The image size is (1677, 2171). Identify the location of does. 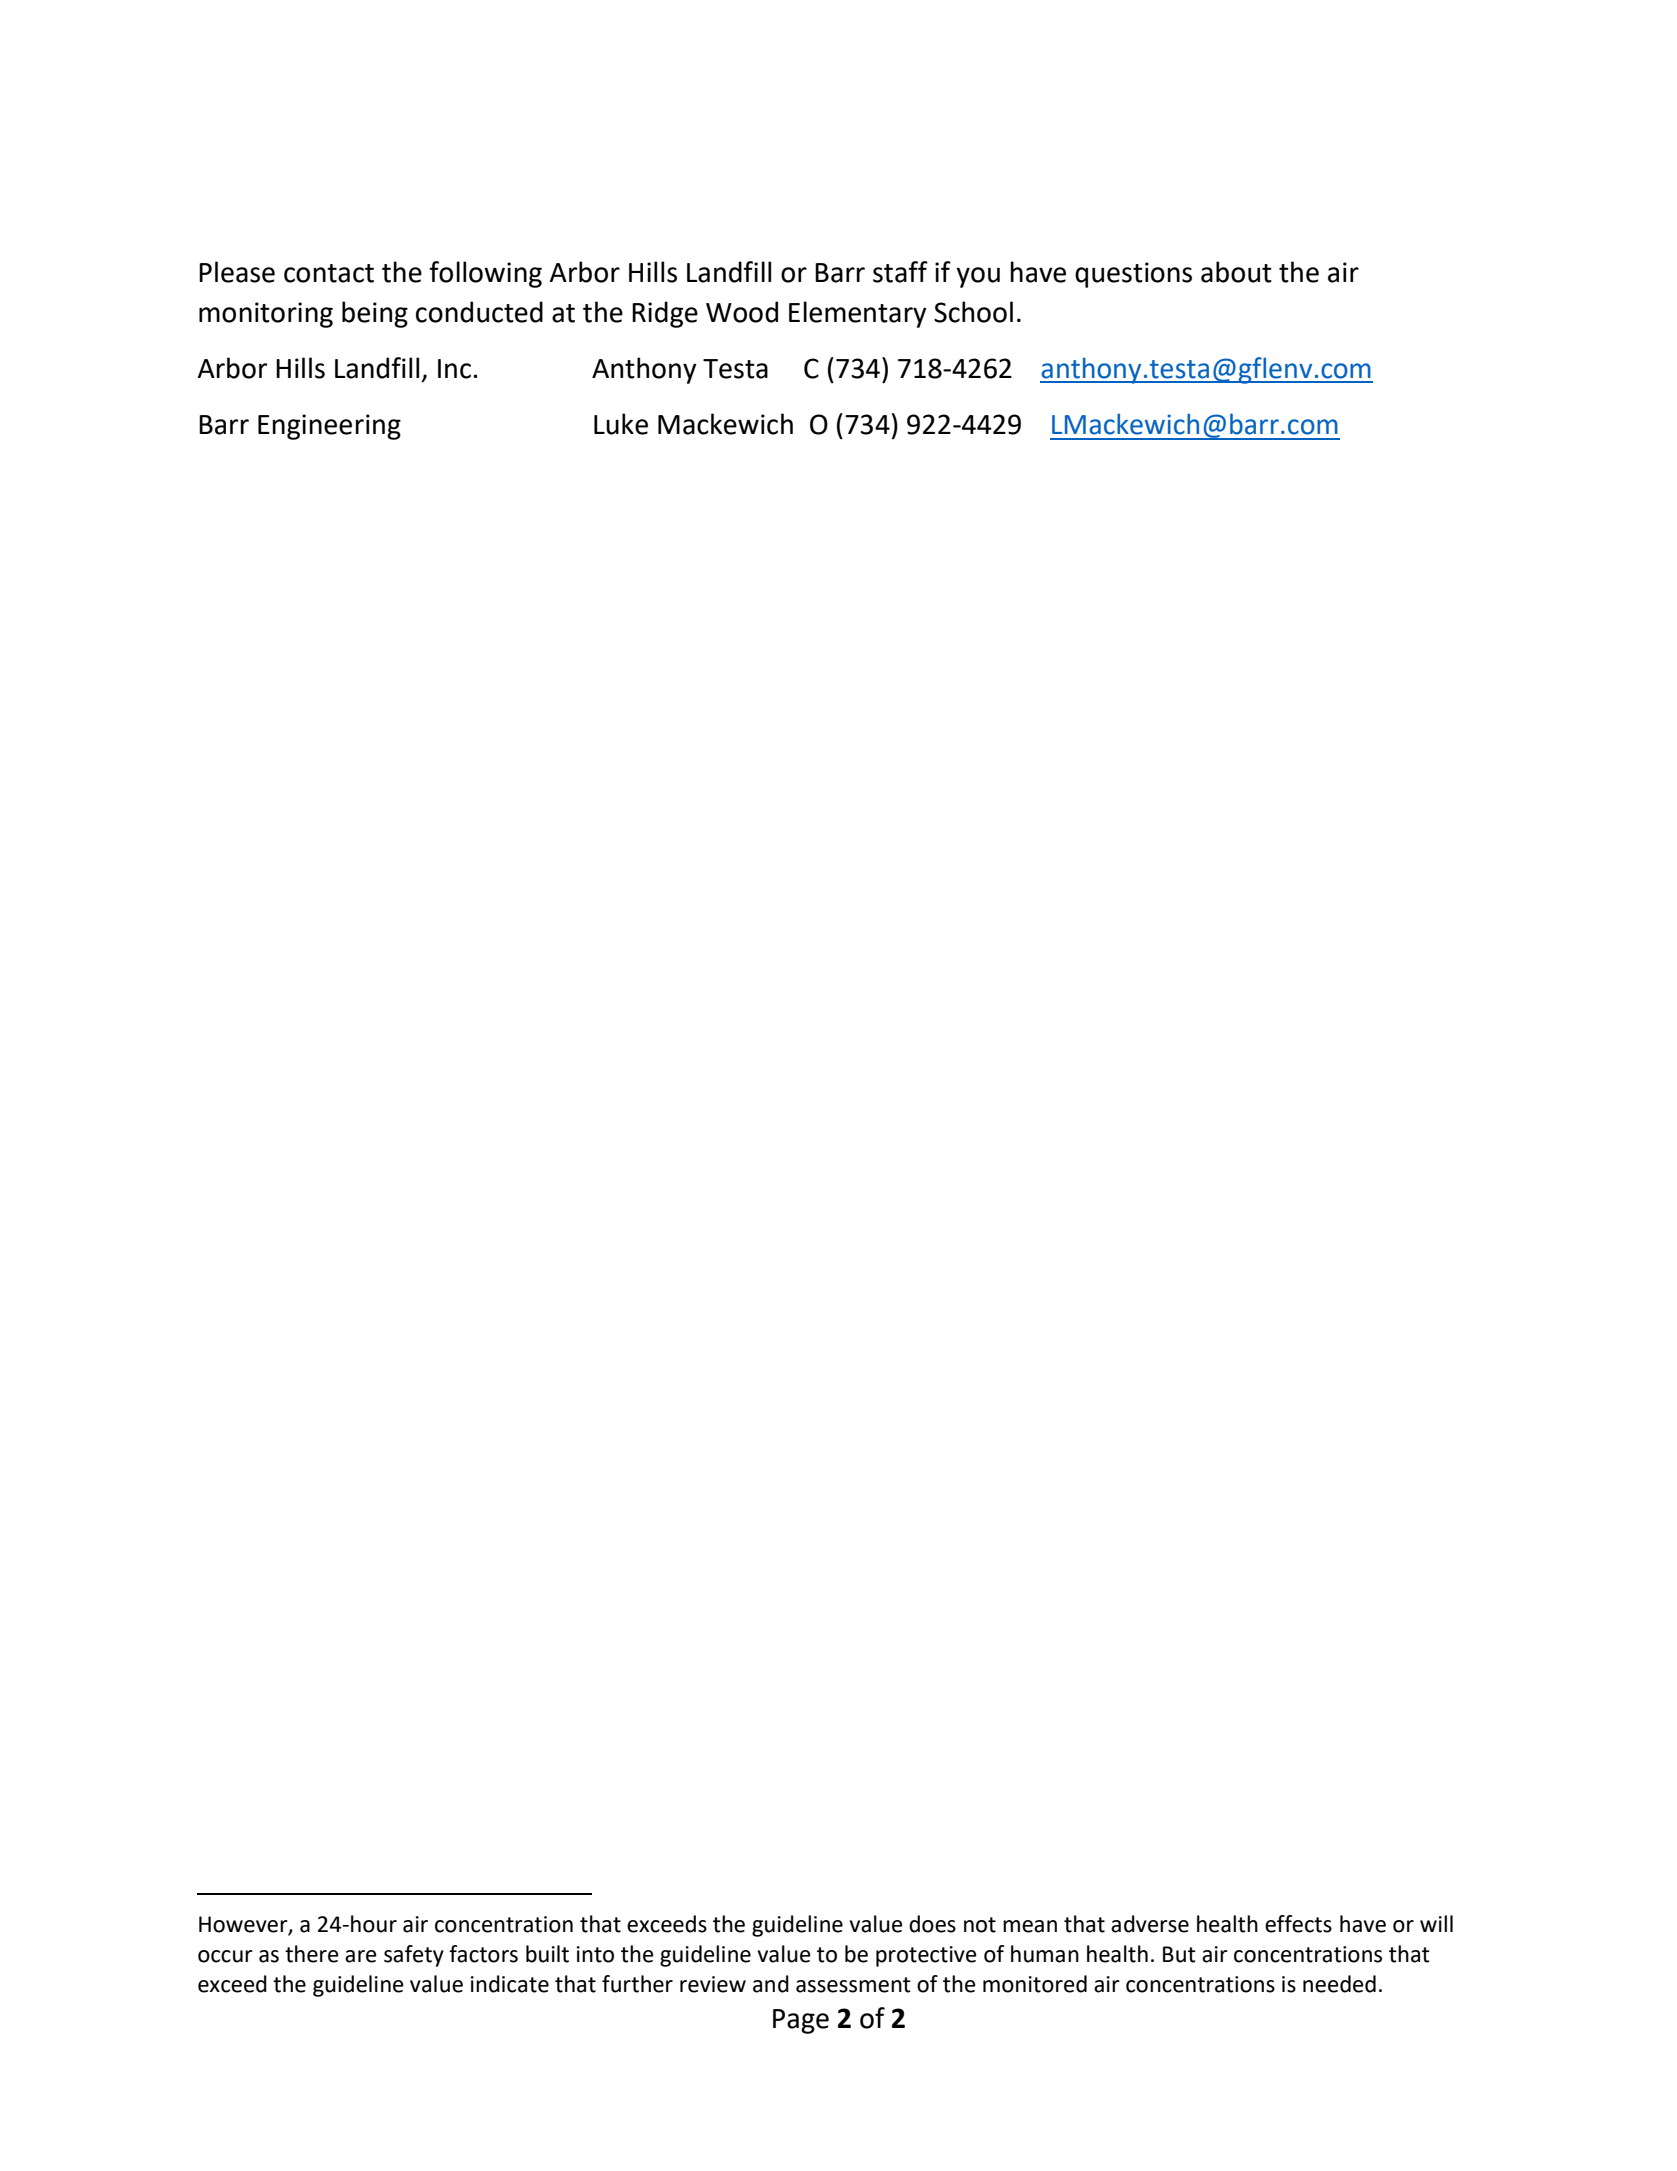
(932, 1924).
